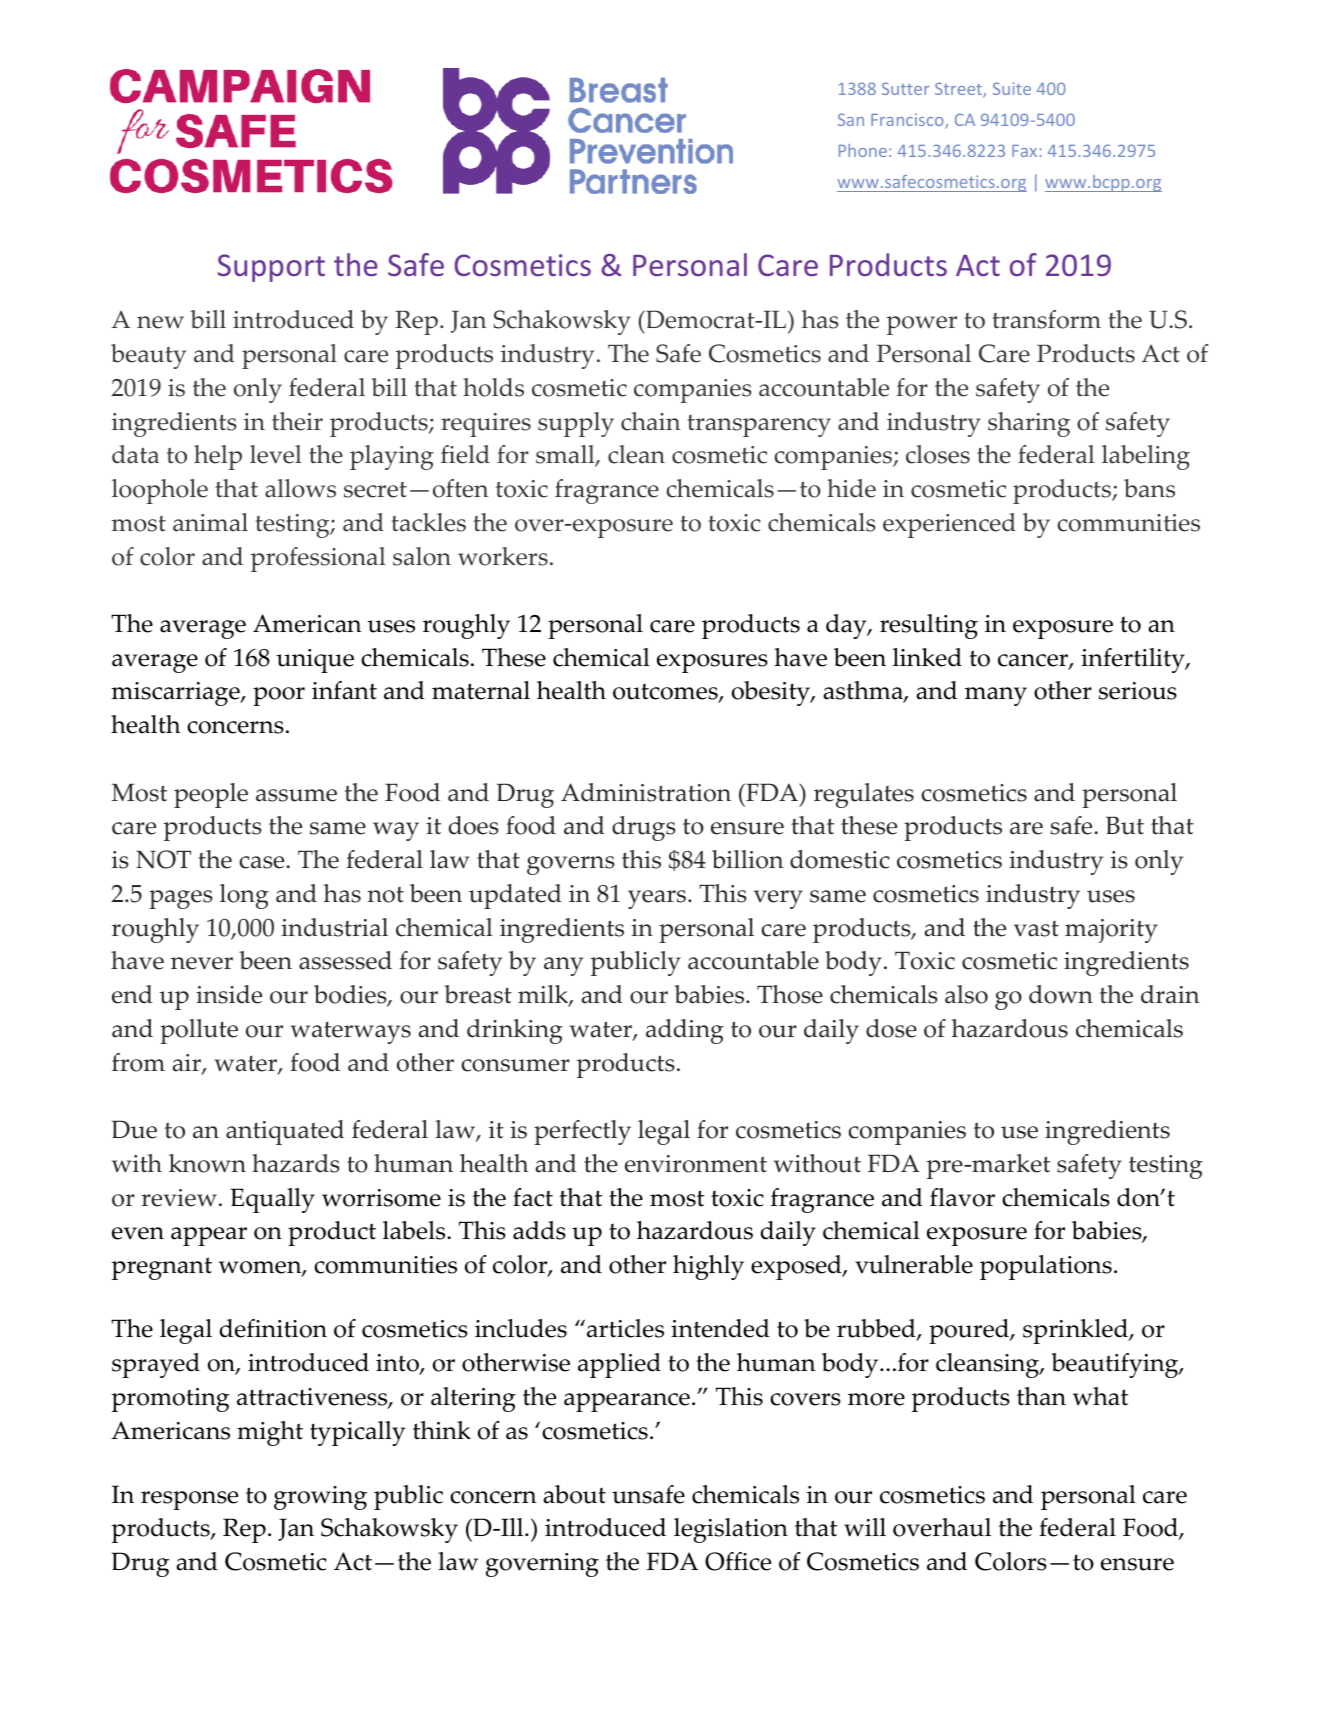 This image has width=1331, height=1722. What do you see at coordinates (1024, 151) in the image?
I see `Fax` at bounding box center [1024, 151].
